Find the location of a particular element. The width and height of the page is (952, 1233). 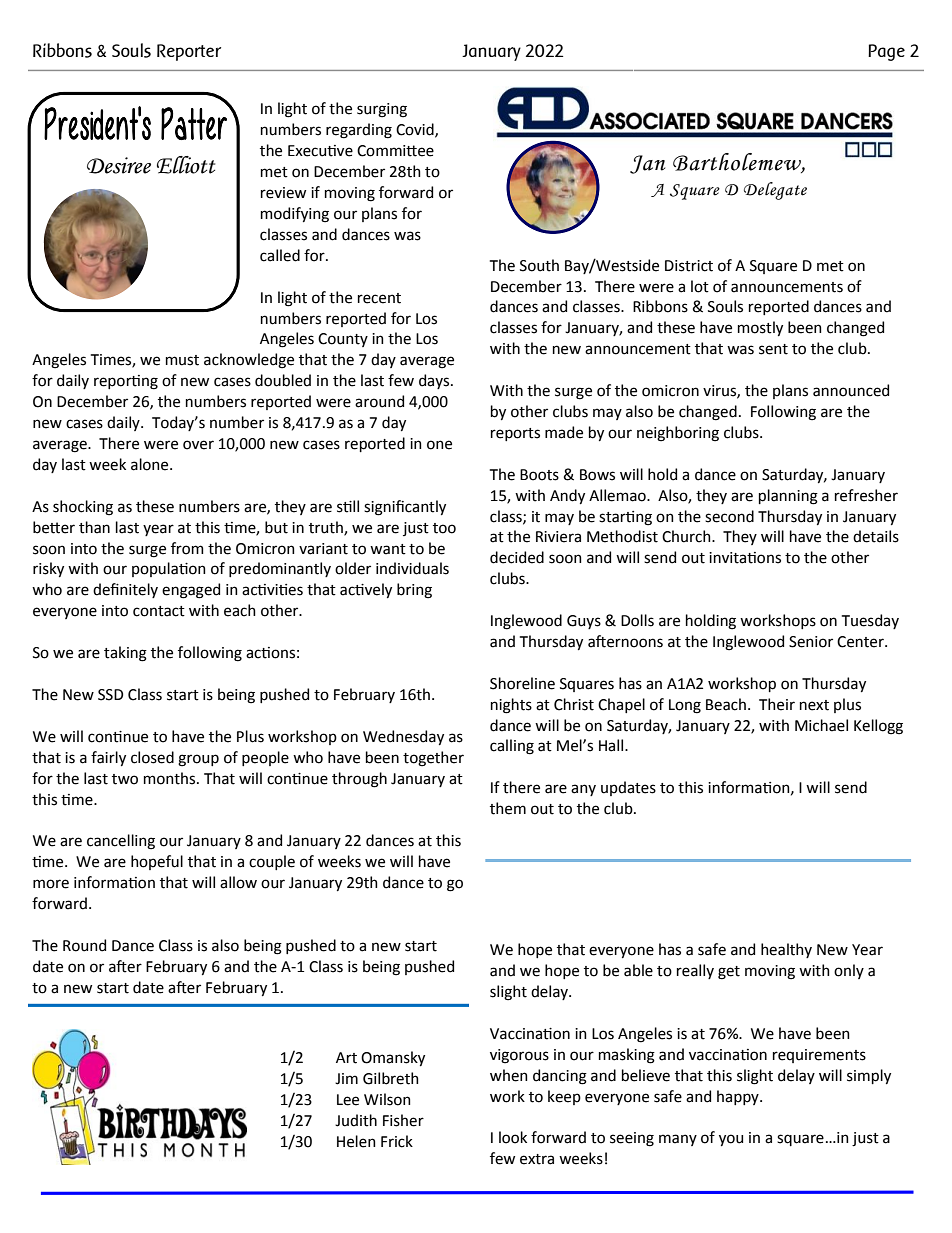

you is located at coordinates (731, 1140).
